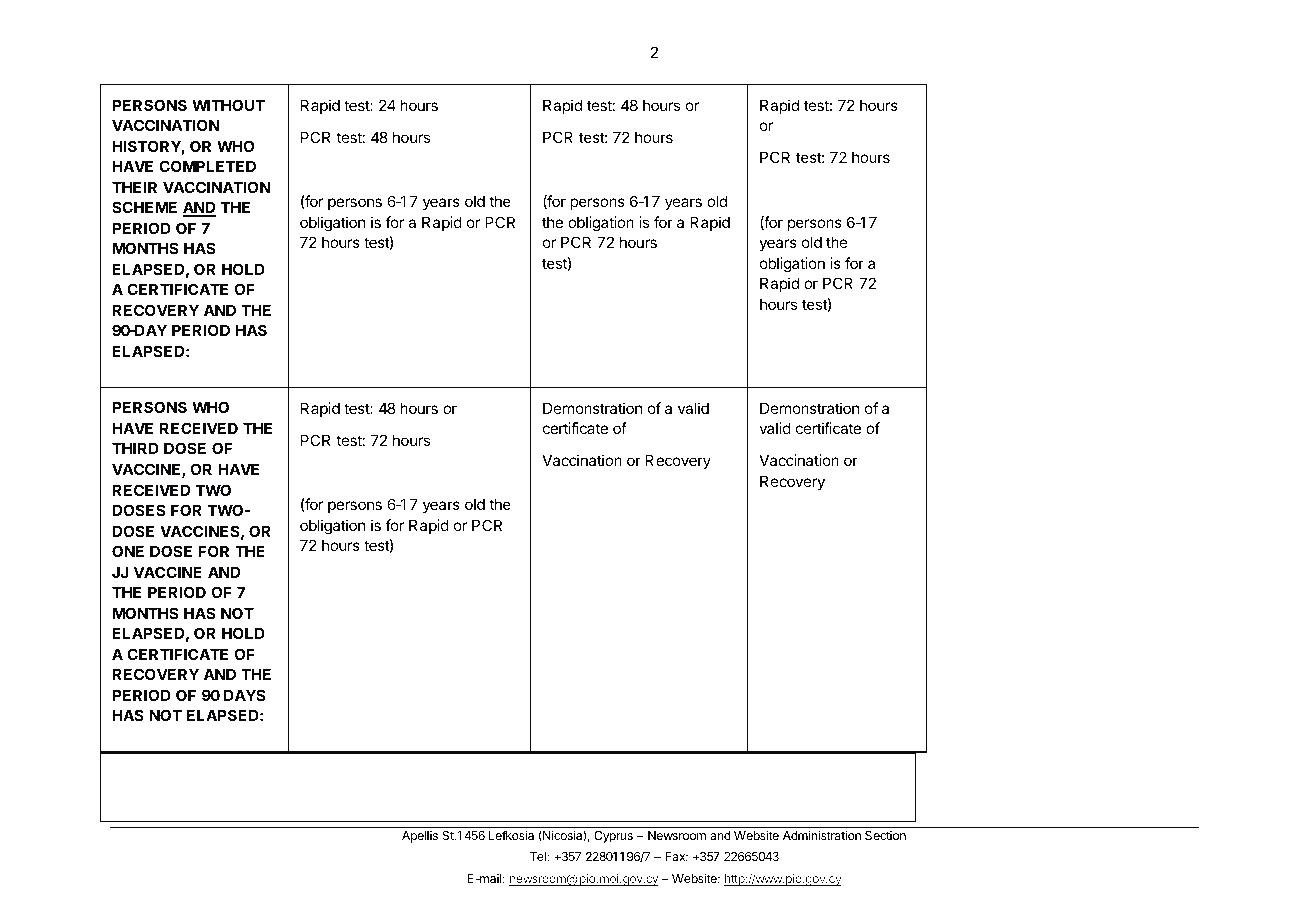 This page has height=924, width=1308. I want to click on Fax, so click(676, 856).
